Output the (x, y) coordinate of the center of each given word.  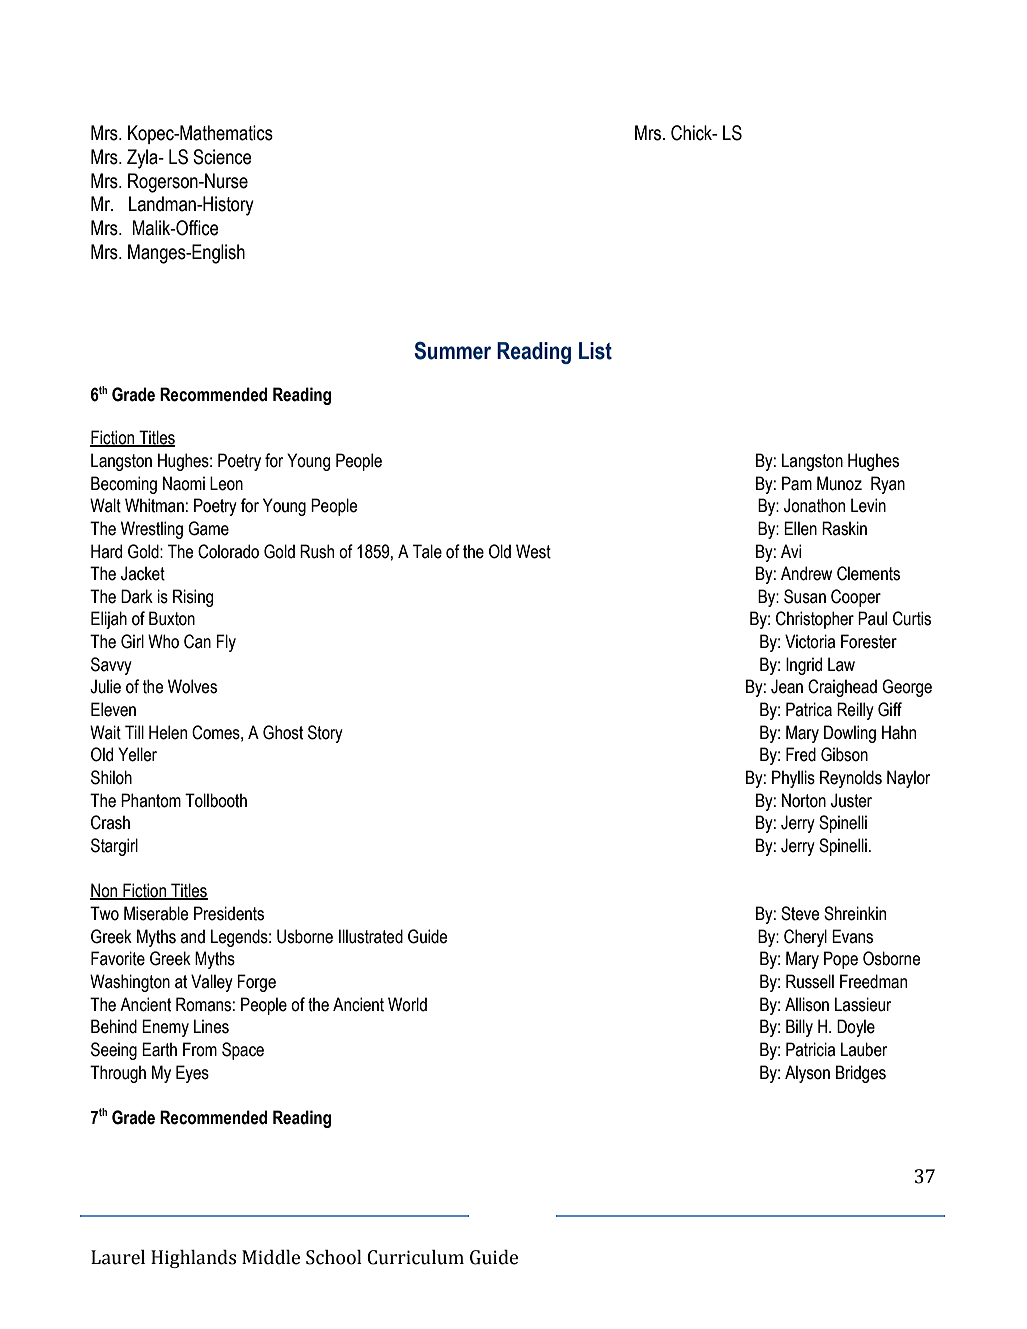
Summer (452, 350)
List (595, 351)
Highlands (193, 1259)
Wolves (192, 686)
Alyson (807, 1074)
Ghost (283, 732)
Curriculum (415, 1257)
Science (222, 157)
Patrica (809, 709)
